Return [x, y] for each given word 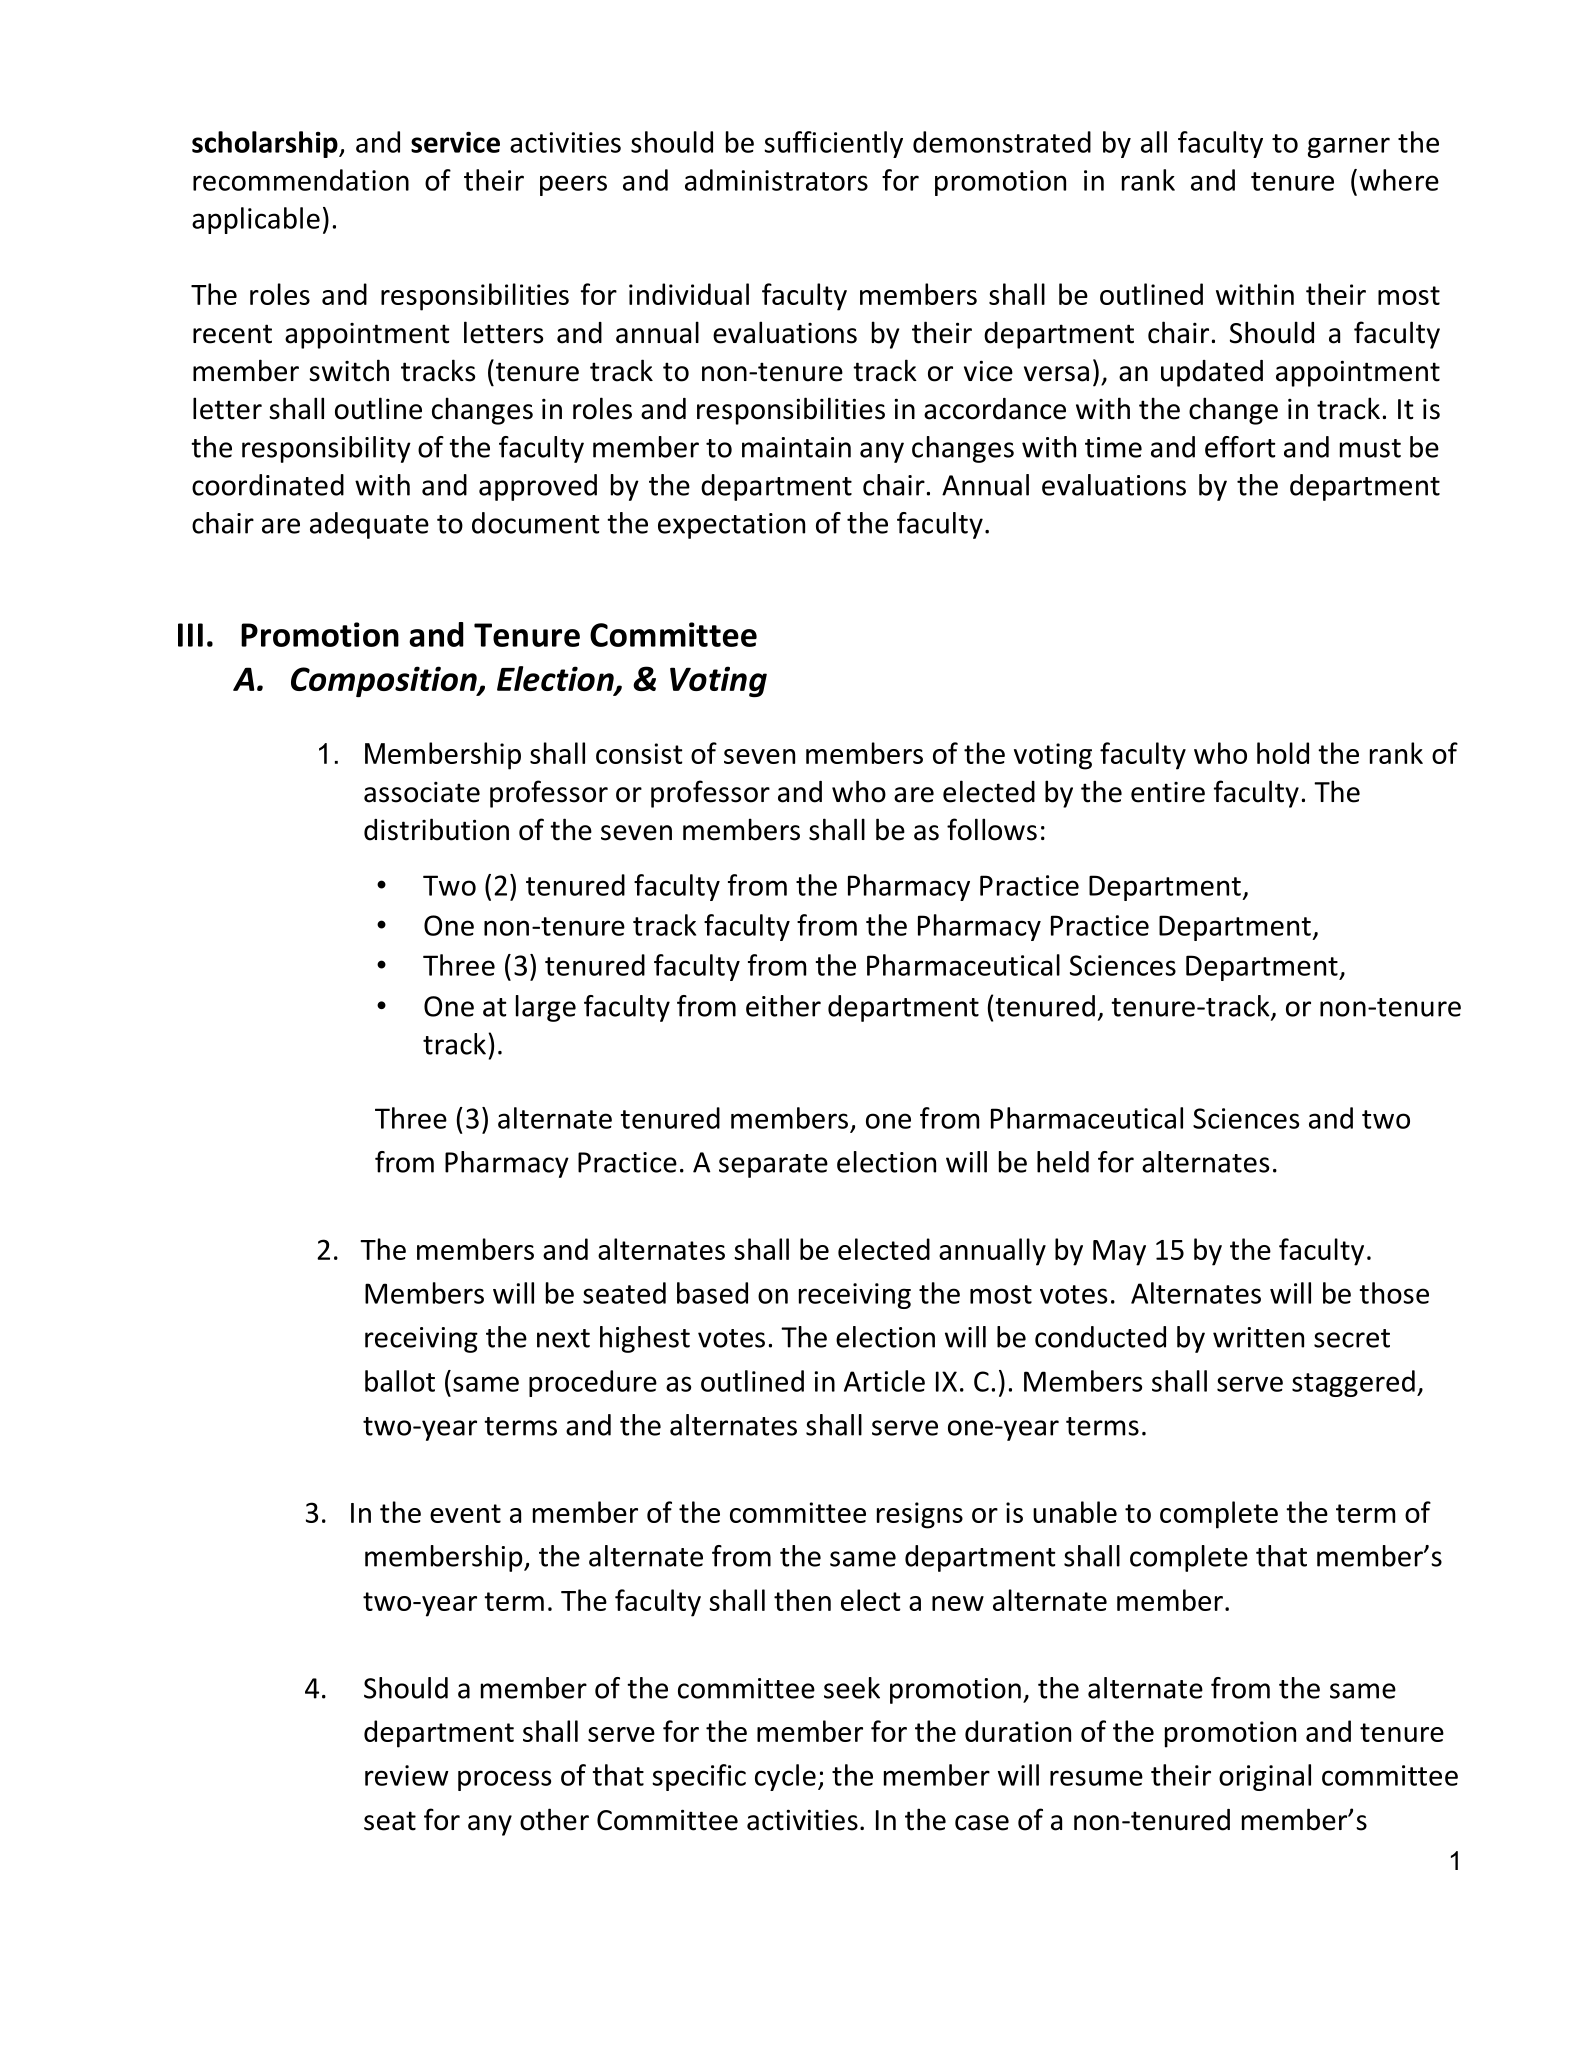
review [407, 1775]
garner [1349, 147]
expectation [731, 526]
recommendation [301, 180]
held [1063, 1162]
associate [422, 792]
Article [884, 1381]
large [546, 1008]
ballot [400, 1381]
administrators [776, 180]
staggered [1353, 1383]
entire [1168, 792]
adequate [369, 525]
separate [773, 1166]
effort [1240, 447]
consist [639, 753]
